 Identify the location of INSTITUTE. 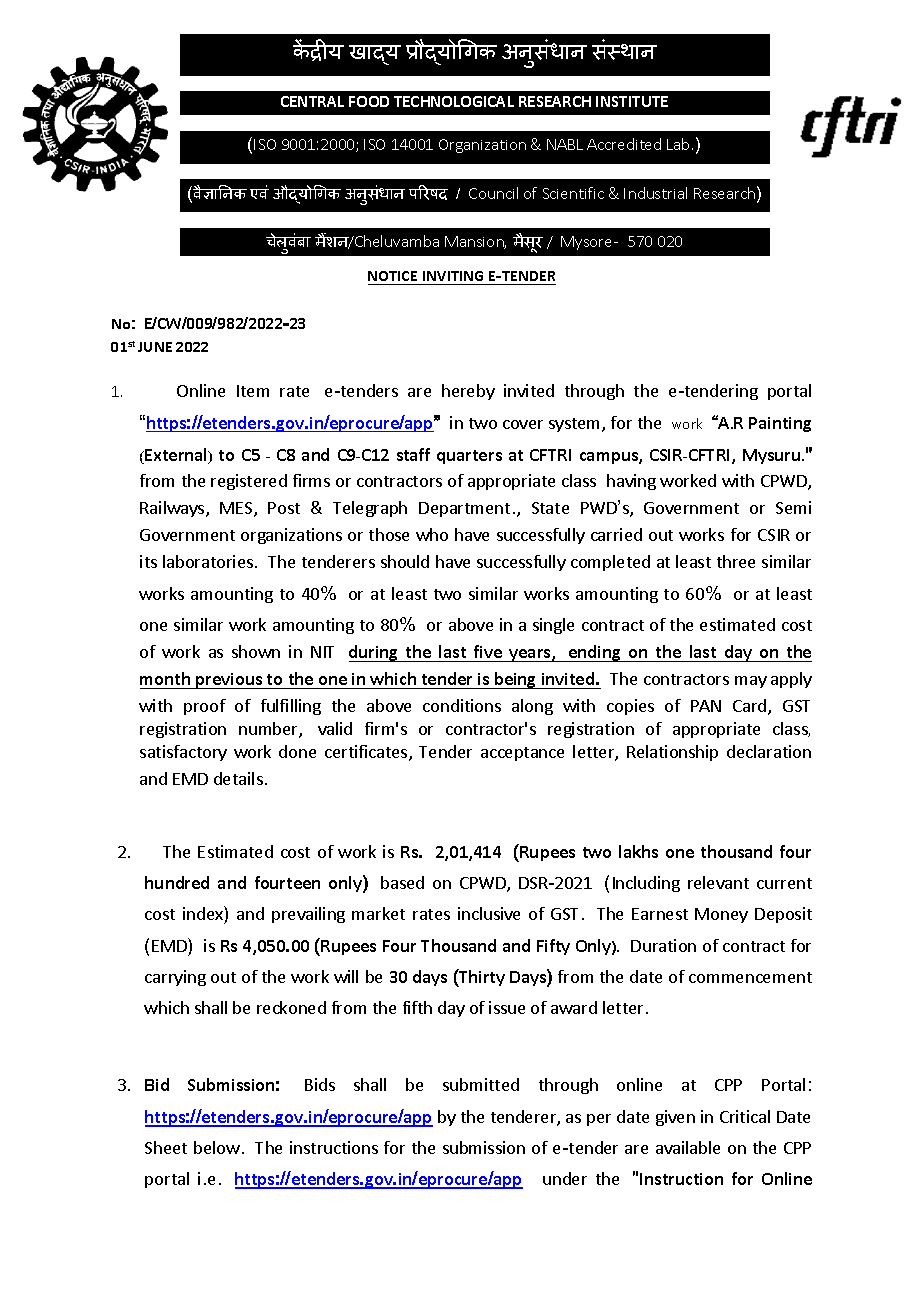
(632, 101).
